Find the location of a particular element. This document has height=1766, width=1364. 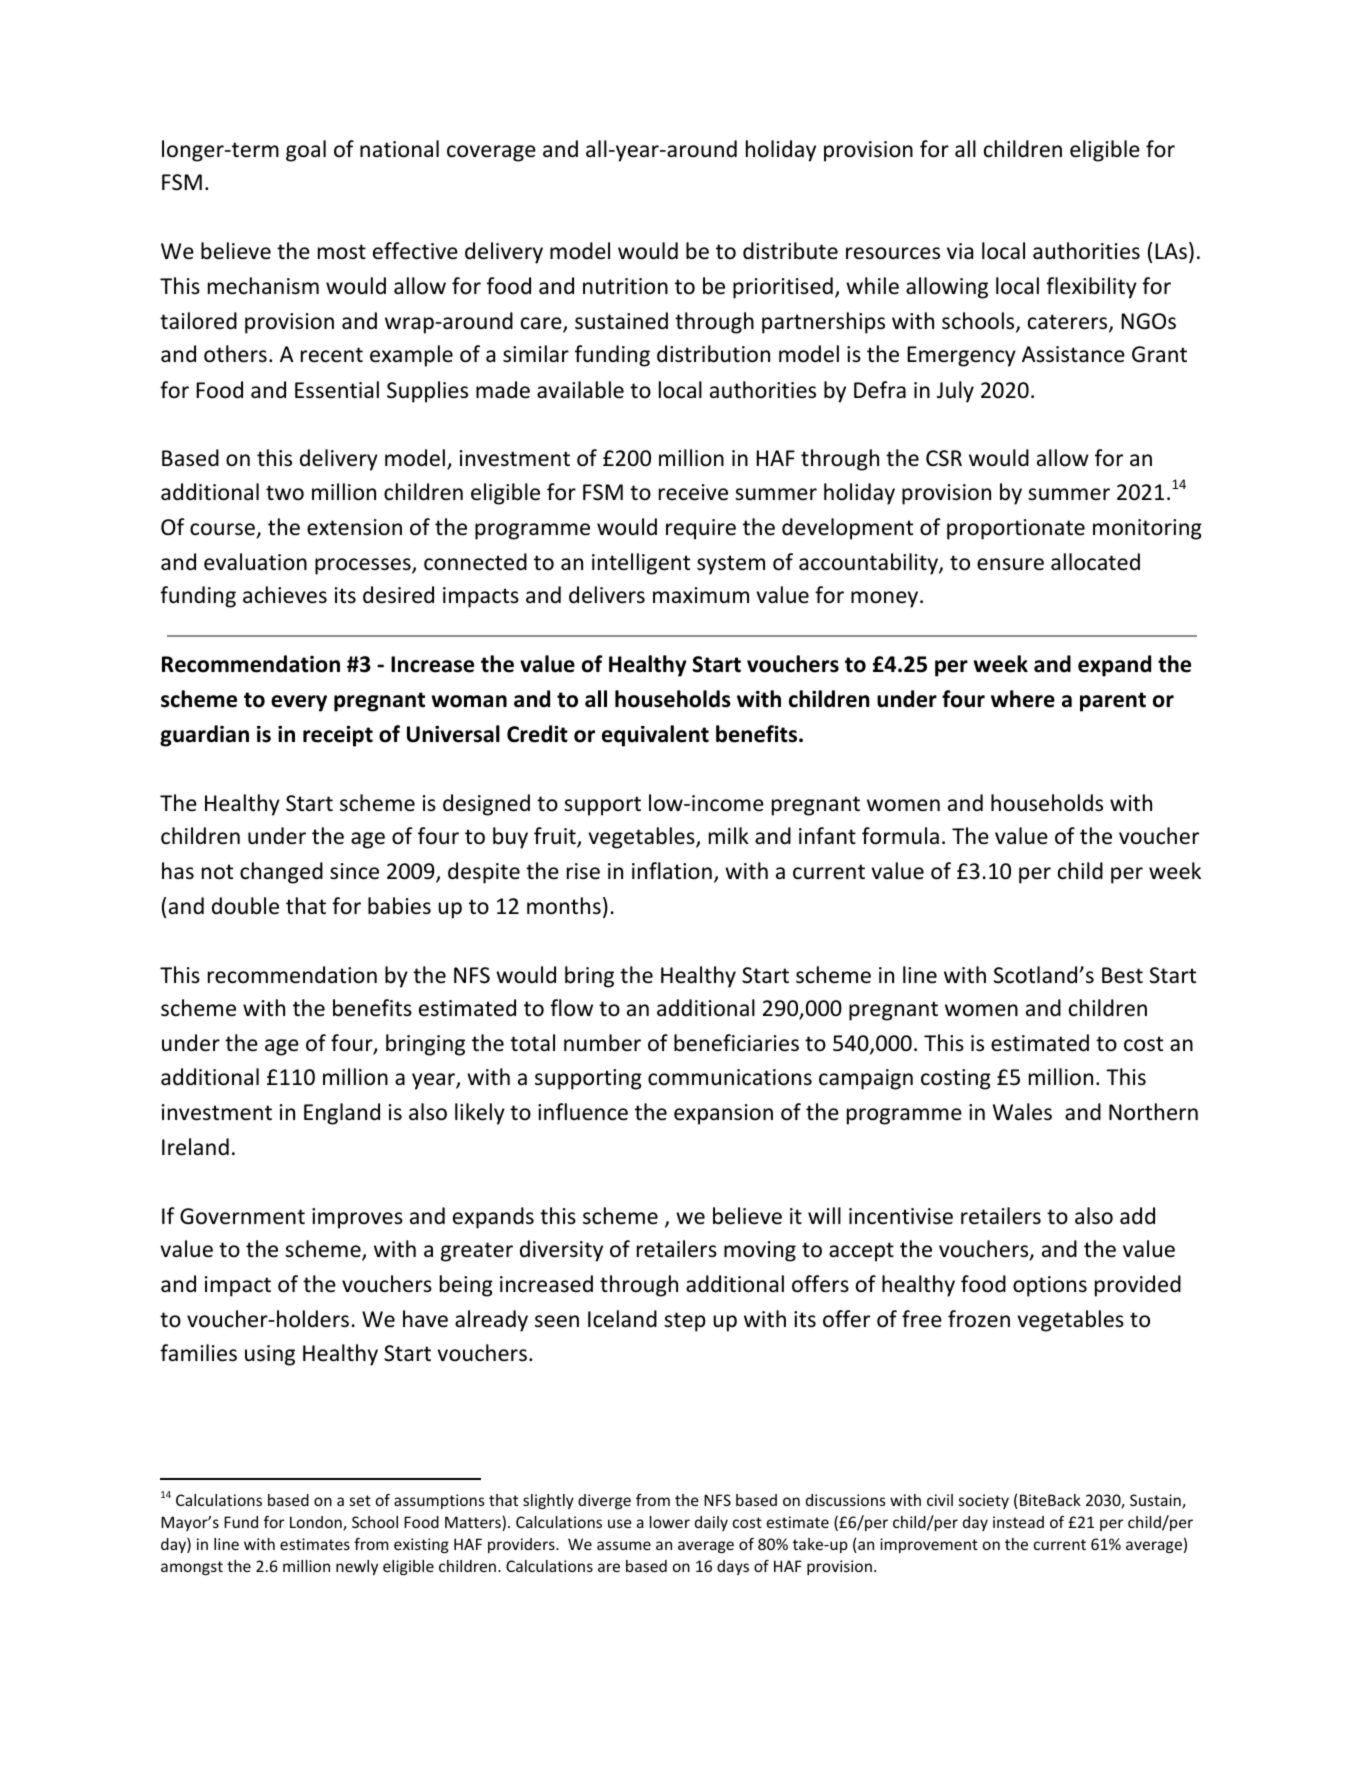

expansion is located at coordinates (723, 1114).
